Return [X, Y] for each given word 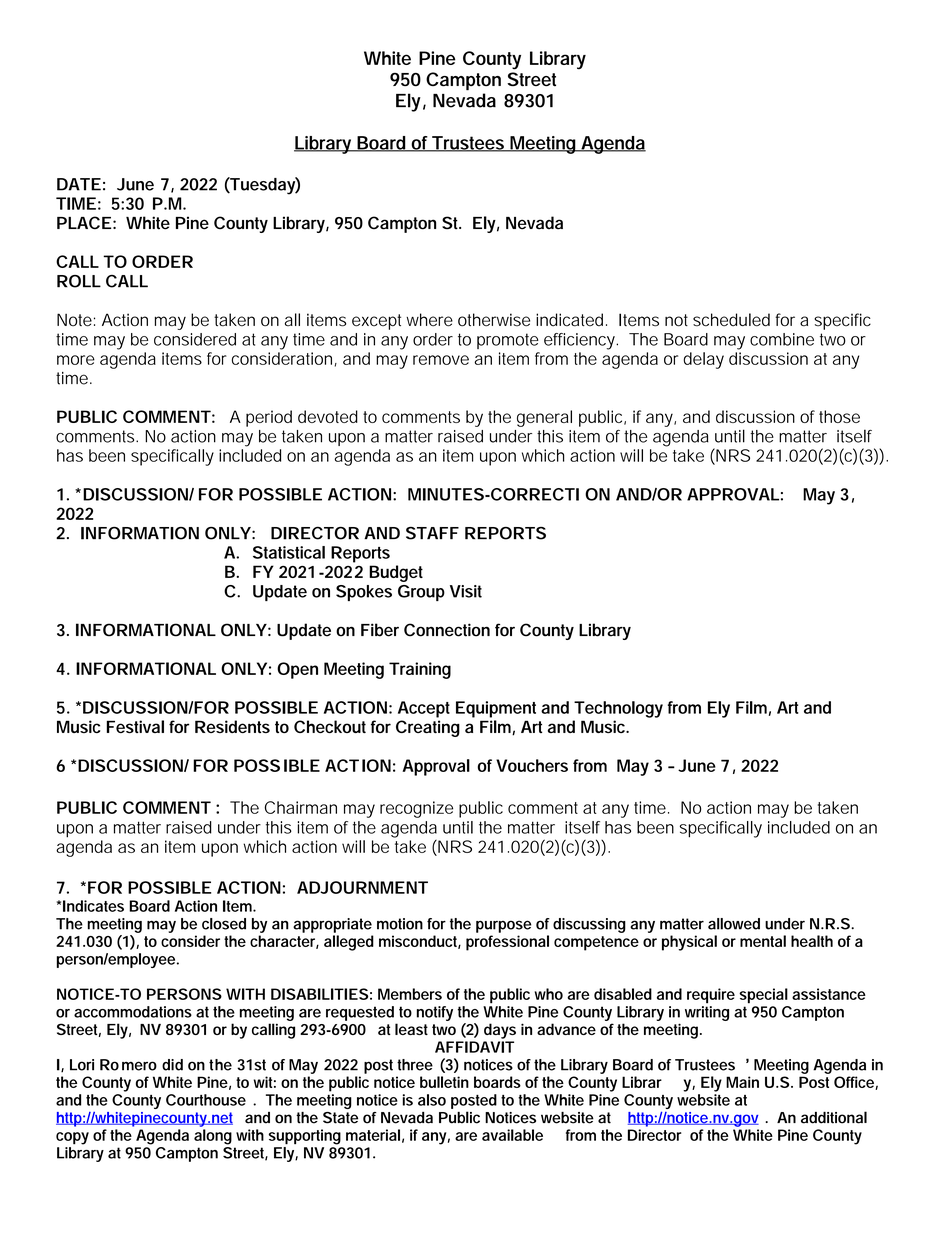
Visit [466, 591]
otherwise [494, 320]
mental [763, 941]
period [269, 418]
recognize [416, 809]
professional [507, 943]
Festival [135, 726]
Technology [618, 709]
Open [297, 670]
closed [224, 924]
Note [74, 320]
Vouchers [532, 765]
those [839, 416]
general [544, 418]
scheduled [731, 320]
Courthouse [206, 1100]
